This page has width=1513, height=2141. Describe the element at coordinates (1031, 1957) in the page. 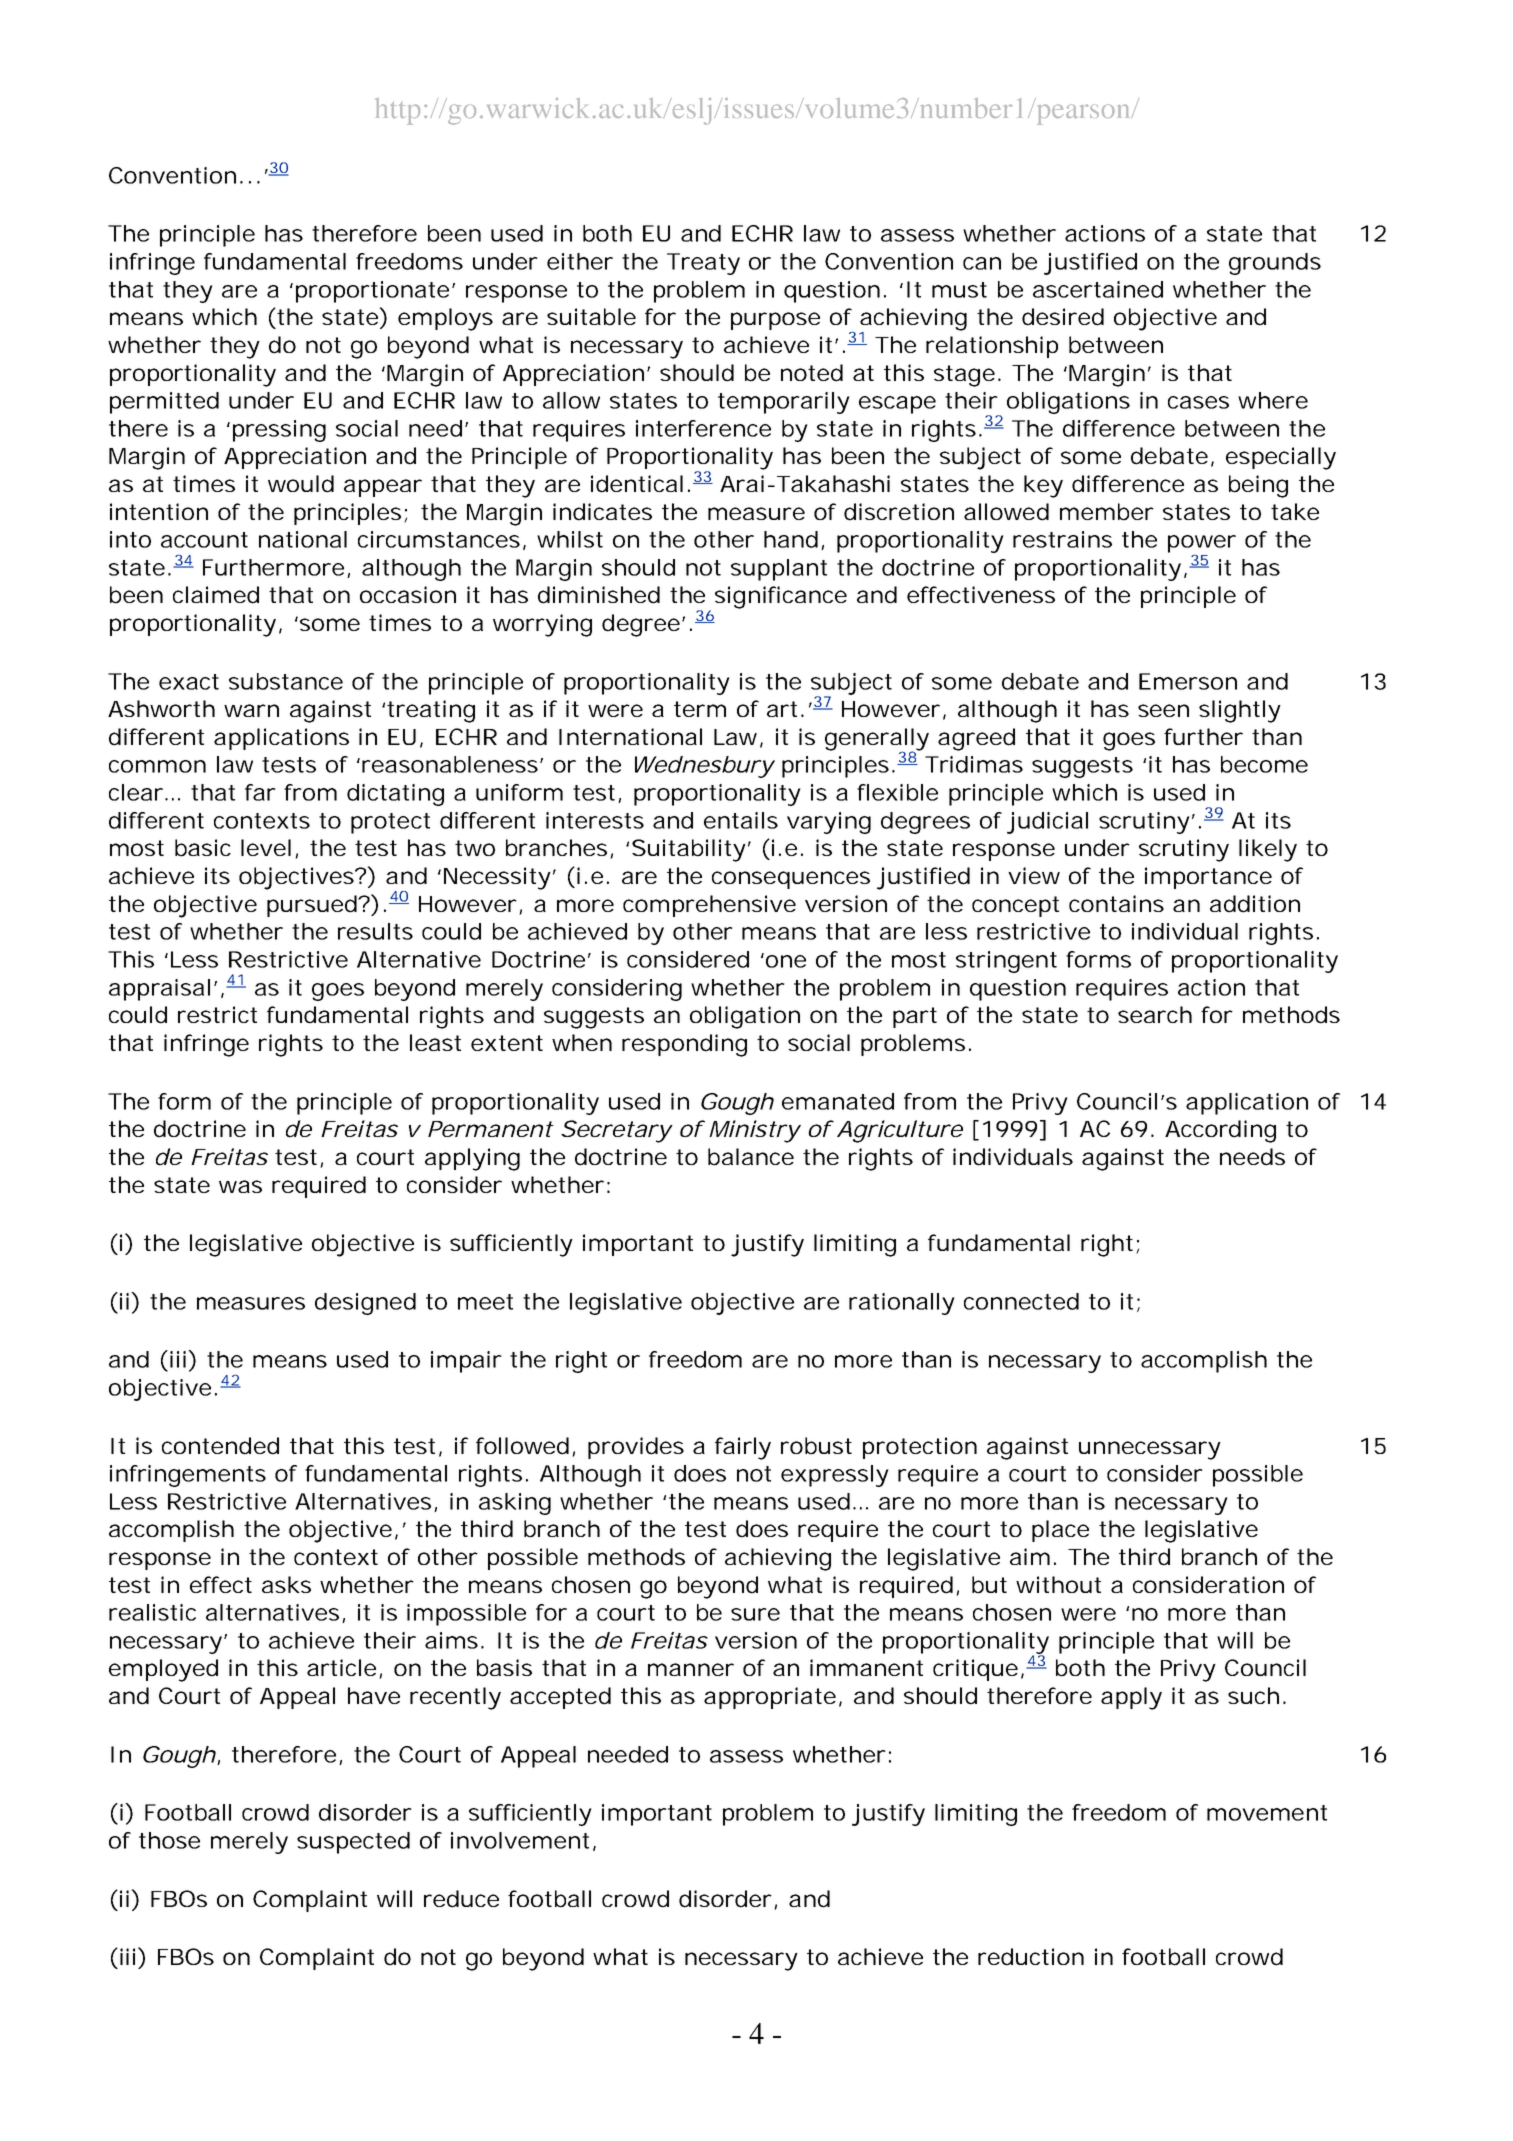

I see `reduction` at that location.
